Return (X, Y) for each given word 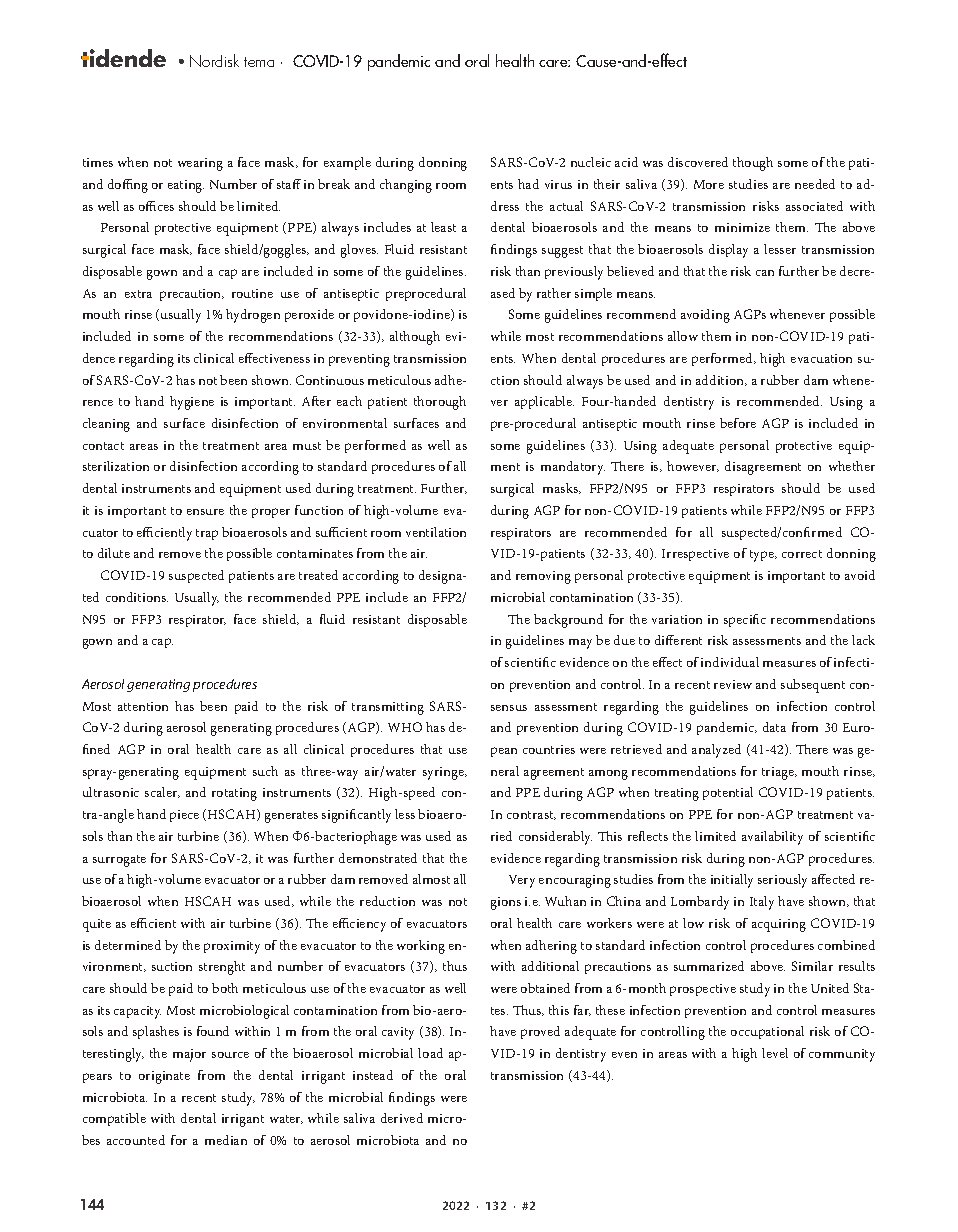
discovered (698, 162)
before (738, 423)
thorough (440, 403)
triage (779, 773)
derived (402, 1118)
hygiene (192, 403)
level (775, 1053)
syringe (444, 773)
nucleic (591, 162)
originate (164, 1077)
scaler (162, 792)
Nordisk (214, 60)
